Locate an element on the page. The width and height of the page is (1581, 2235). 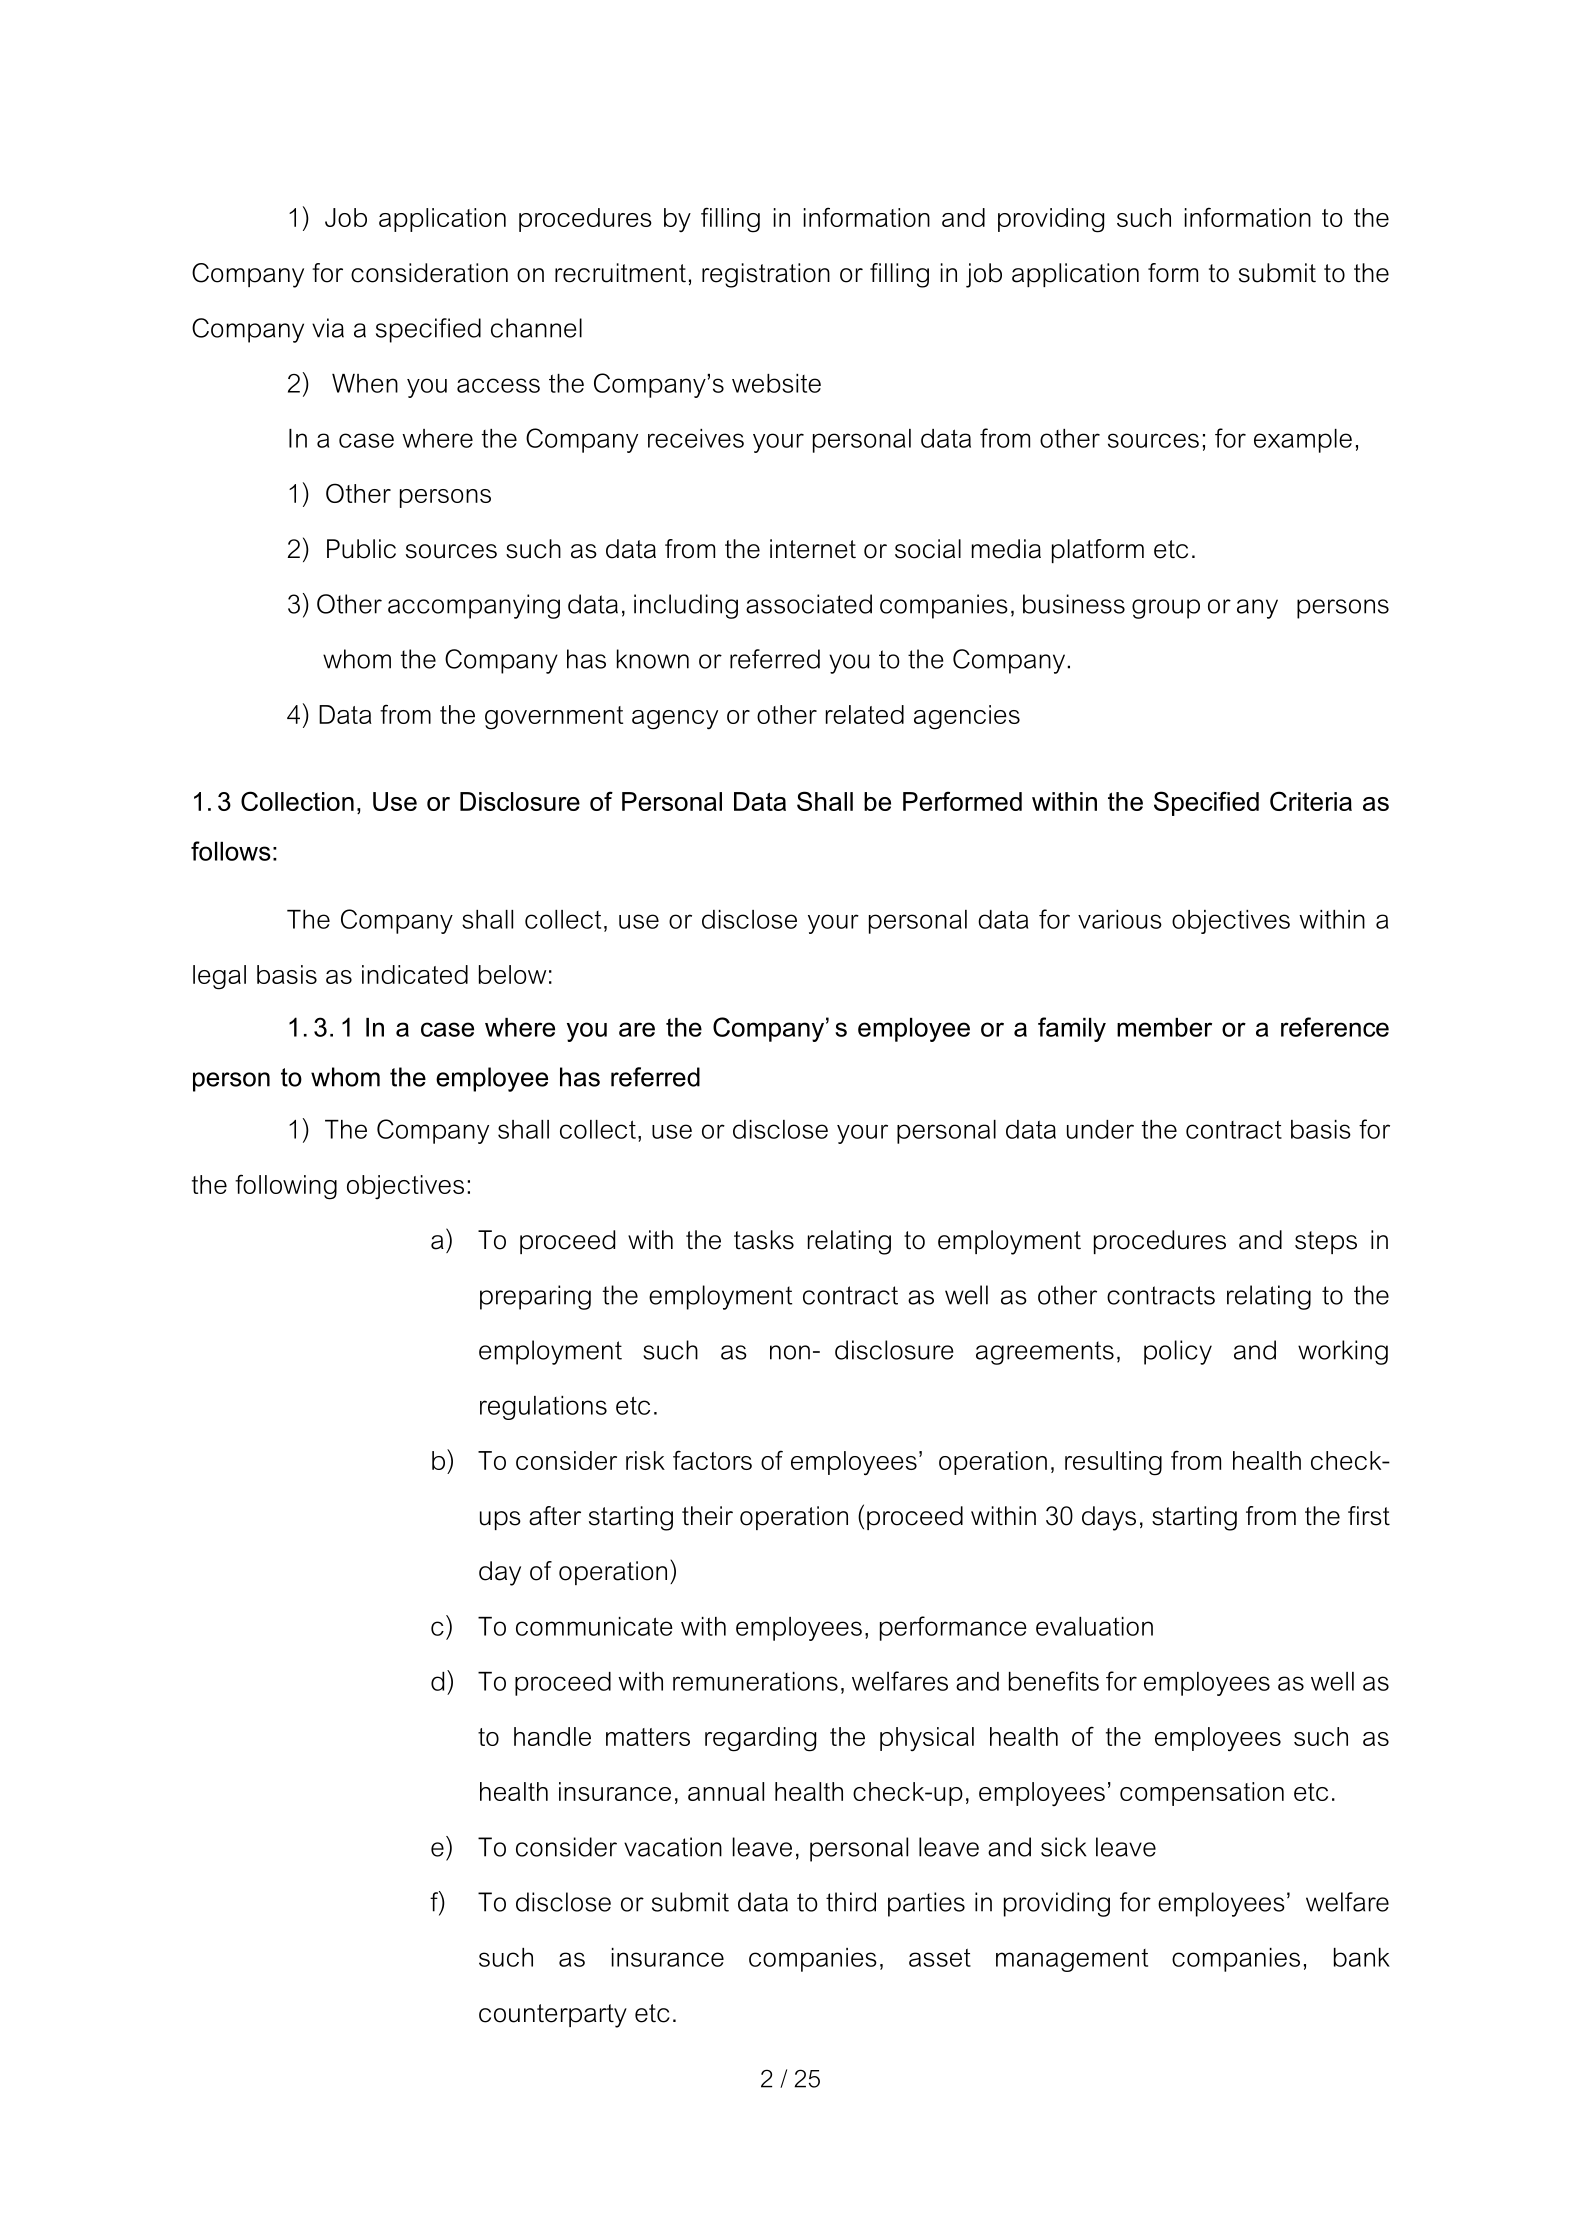
government is located at coordinates (554, 718).
